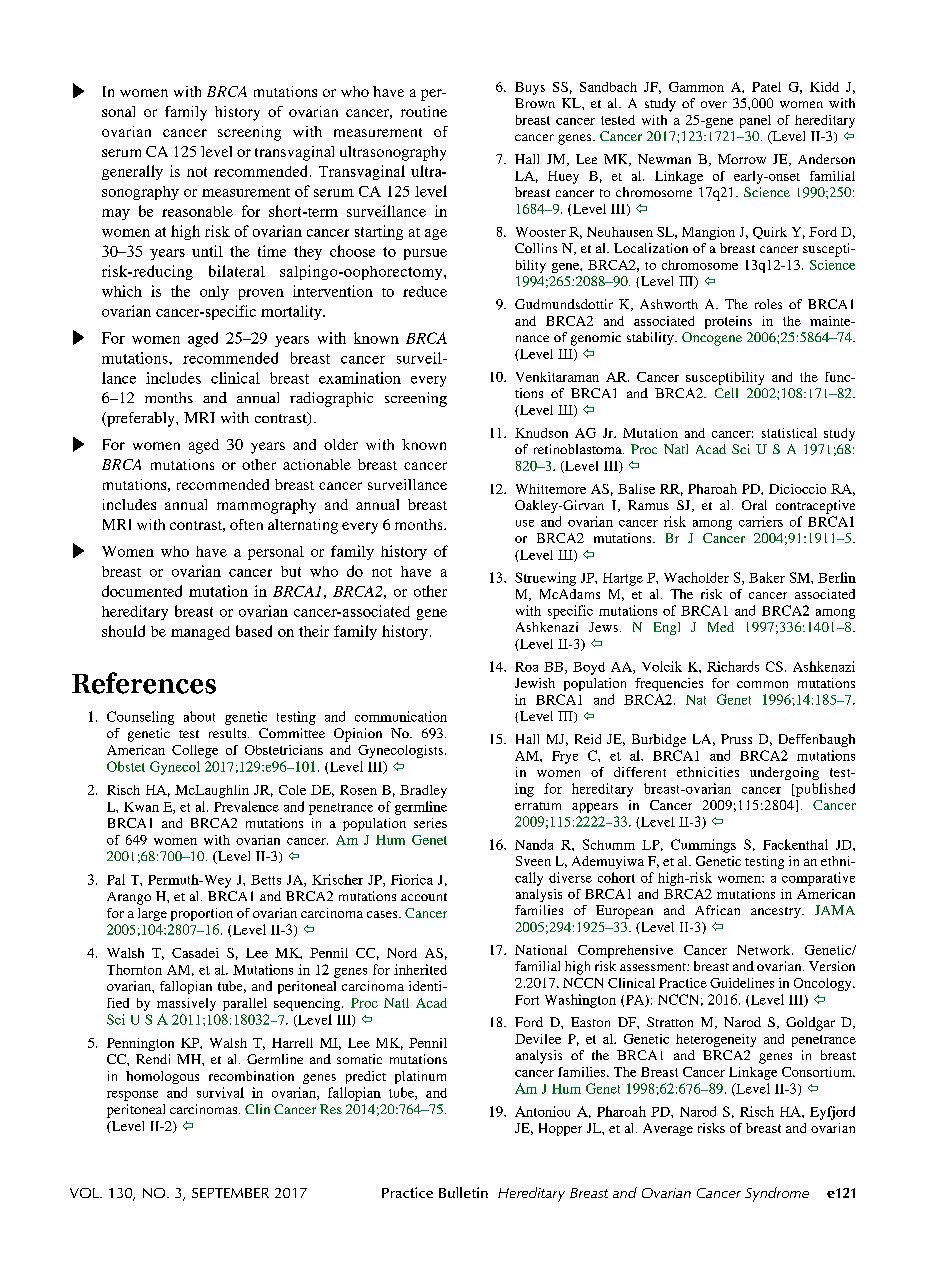 The image size is (928, 1288). Describe the element at coordinates (197, 211) in the screenshot. I see `reasonable` at that location.
